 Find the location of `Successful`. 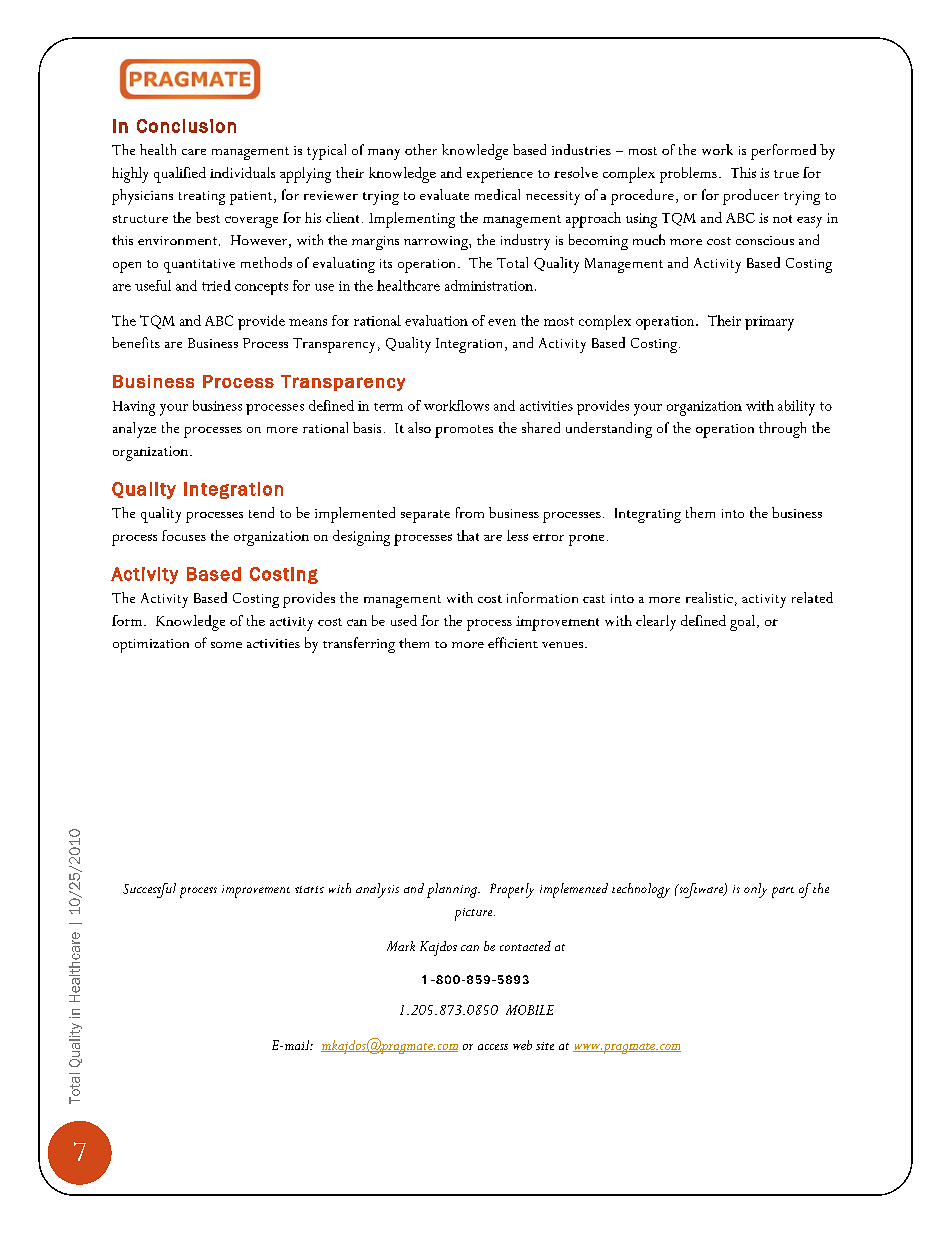

Successful is located at coordinates (149, 890).
